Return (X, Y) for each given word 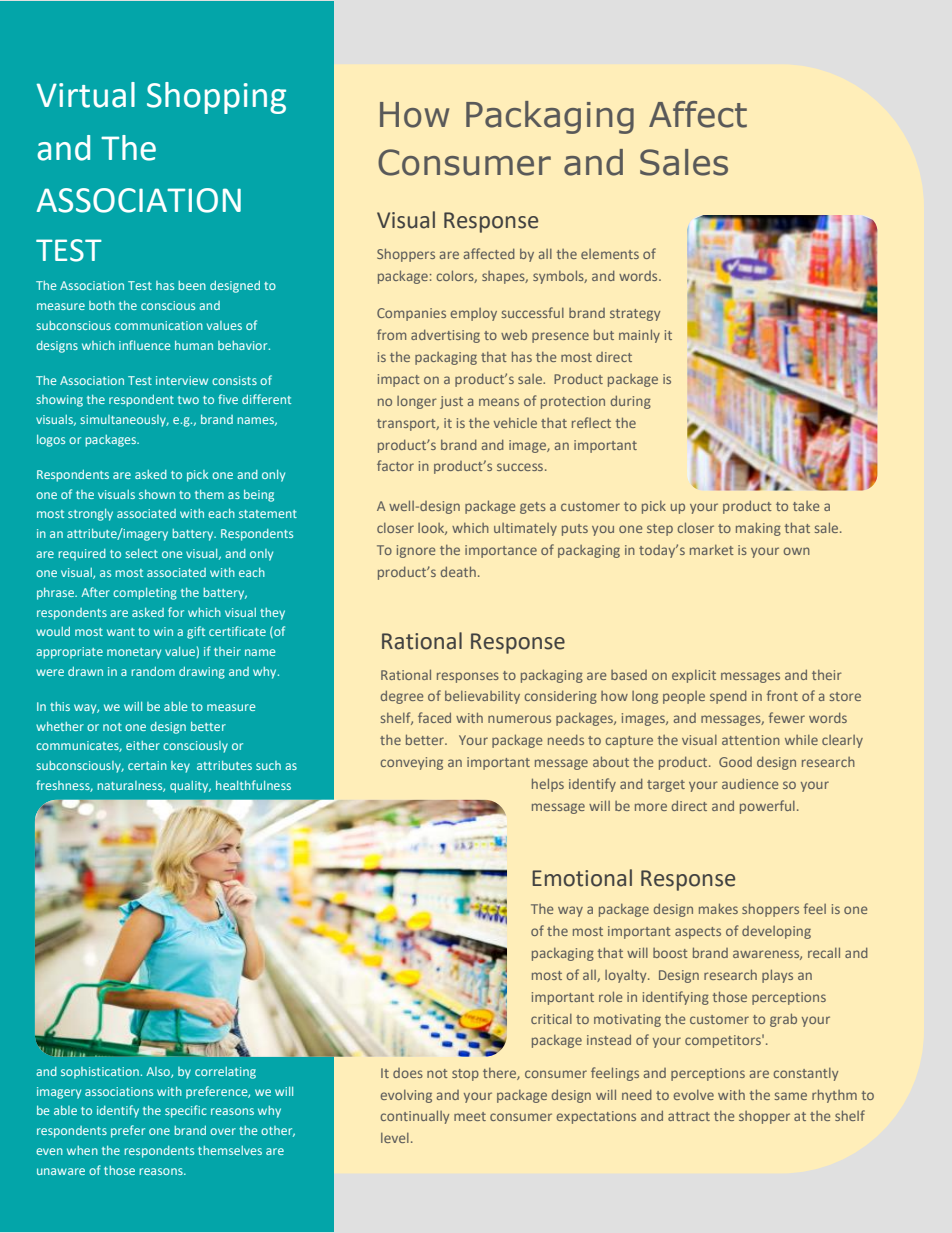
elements (610, 254)
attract (689, 1116)
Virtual (85, 95)
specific (186, 1111)
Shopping (216, 98)
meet (470, 1116)
